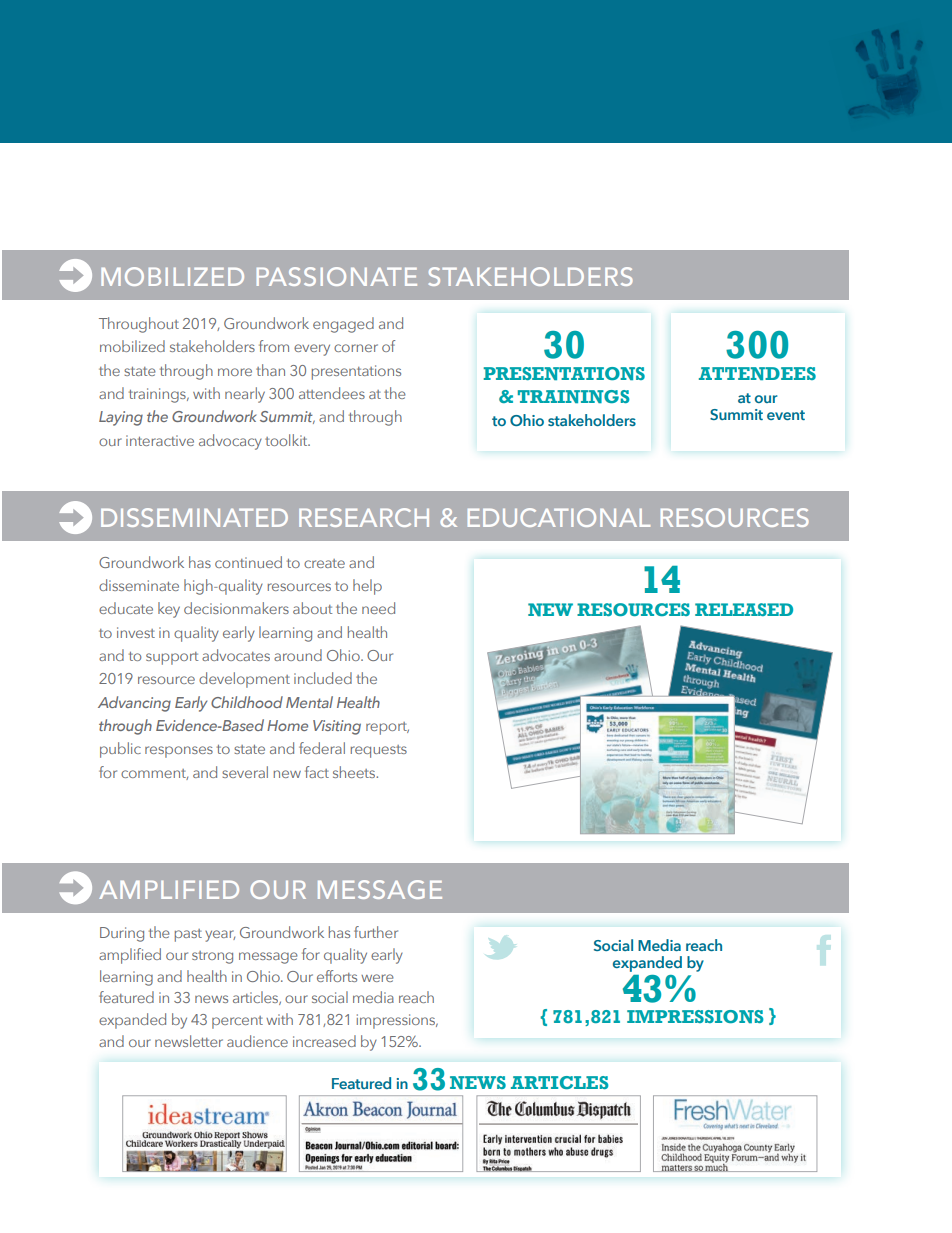  What do you see at coordinates (355, 772) in the screenshot?
I see `sheets` at bounding box center [355, 772].
